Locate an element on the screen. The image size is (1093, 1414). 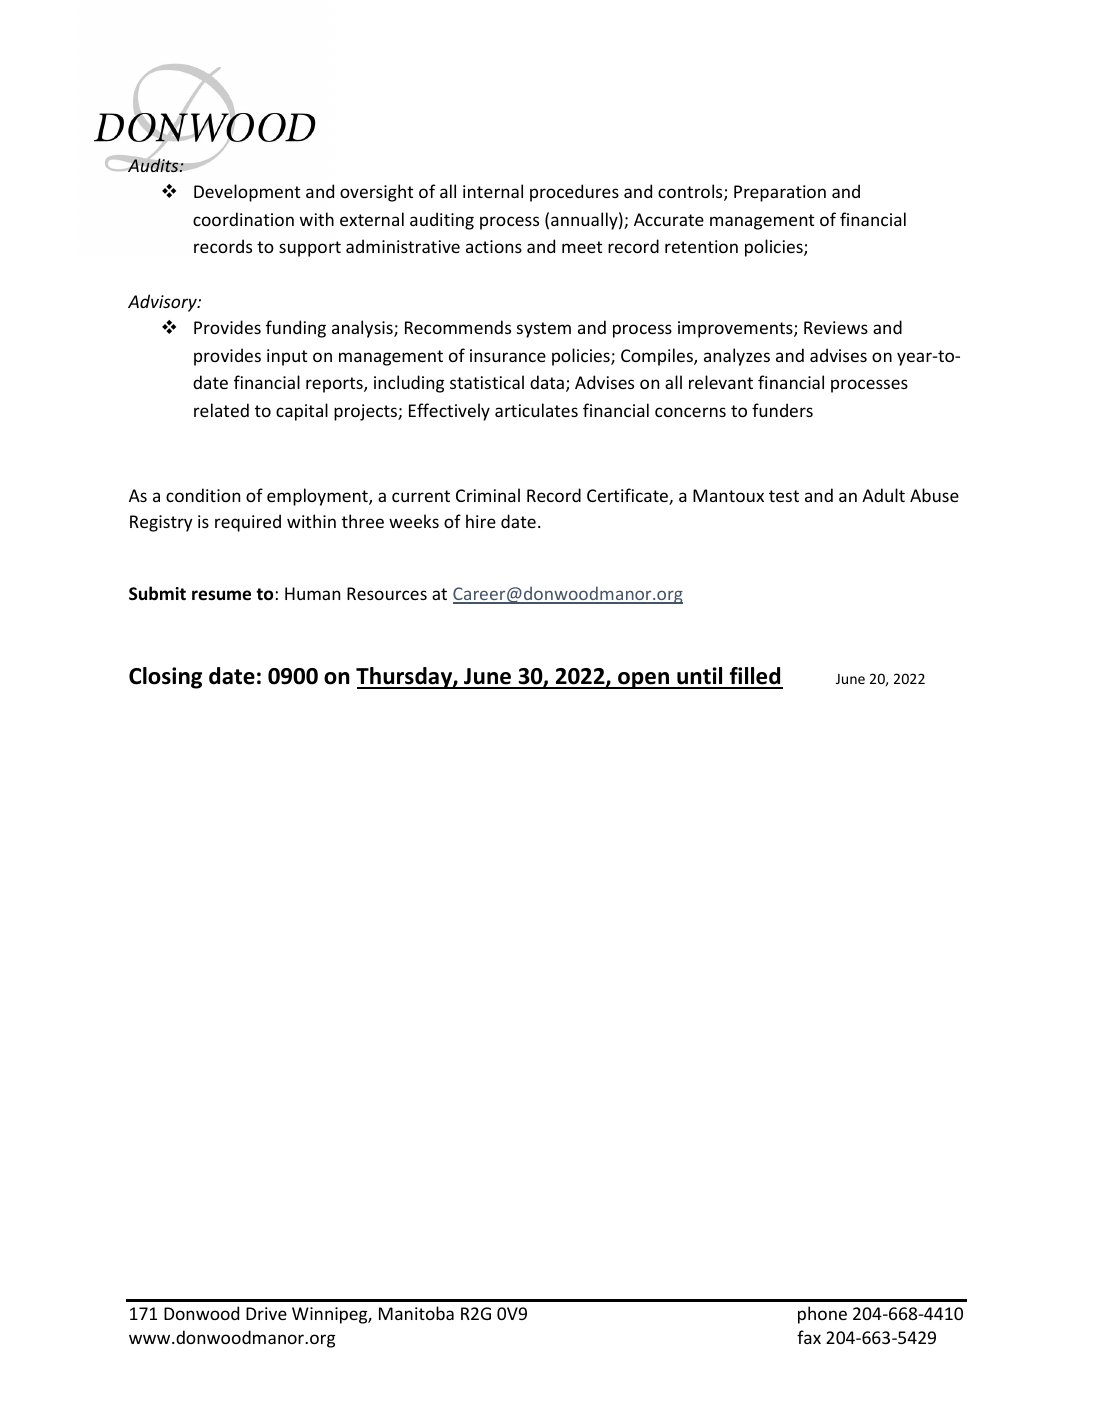
phone is located at coordinates (822, 1315).
